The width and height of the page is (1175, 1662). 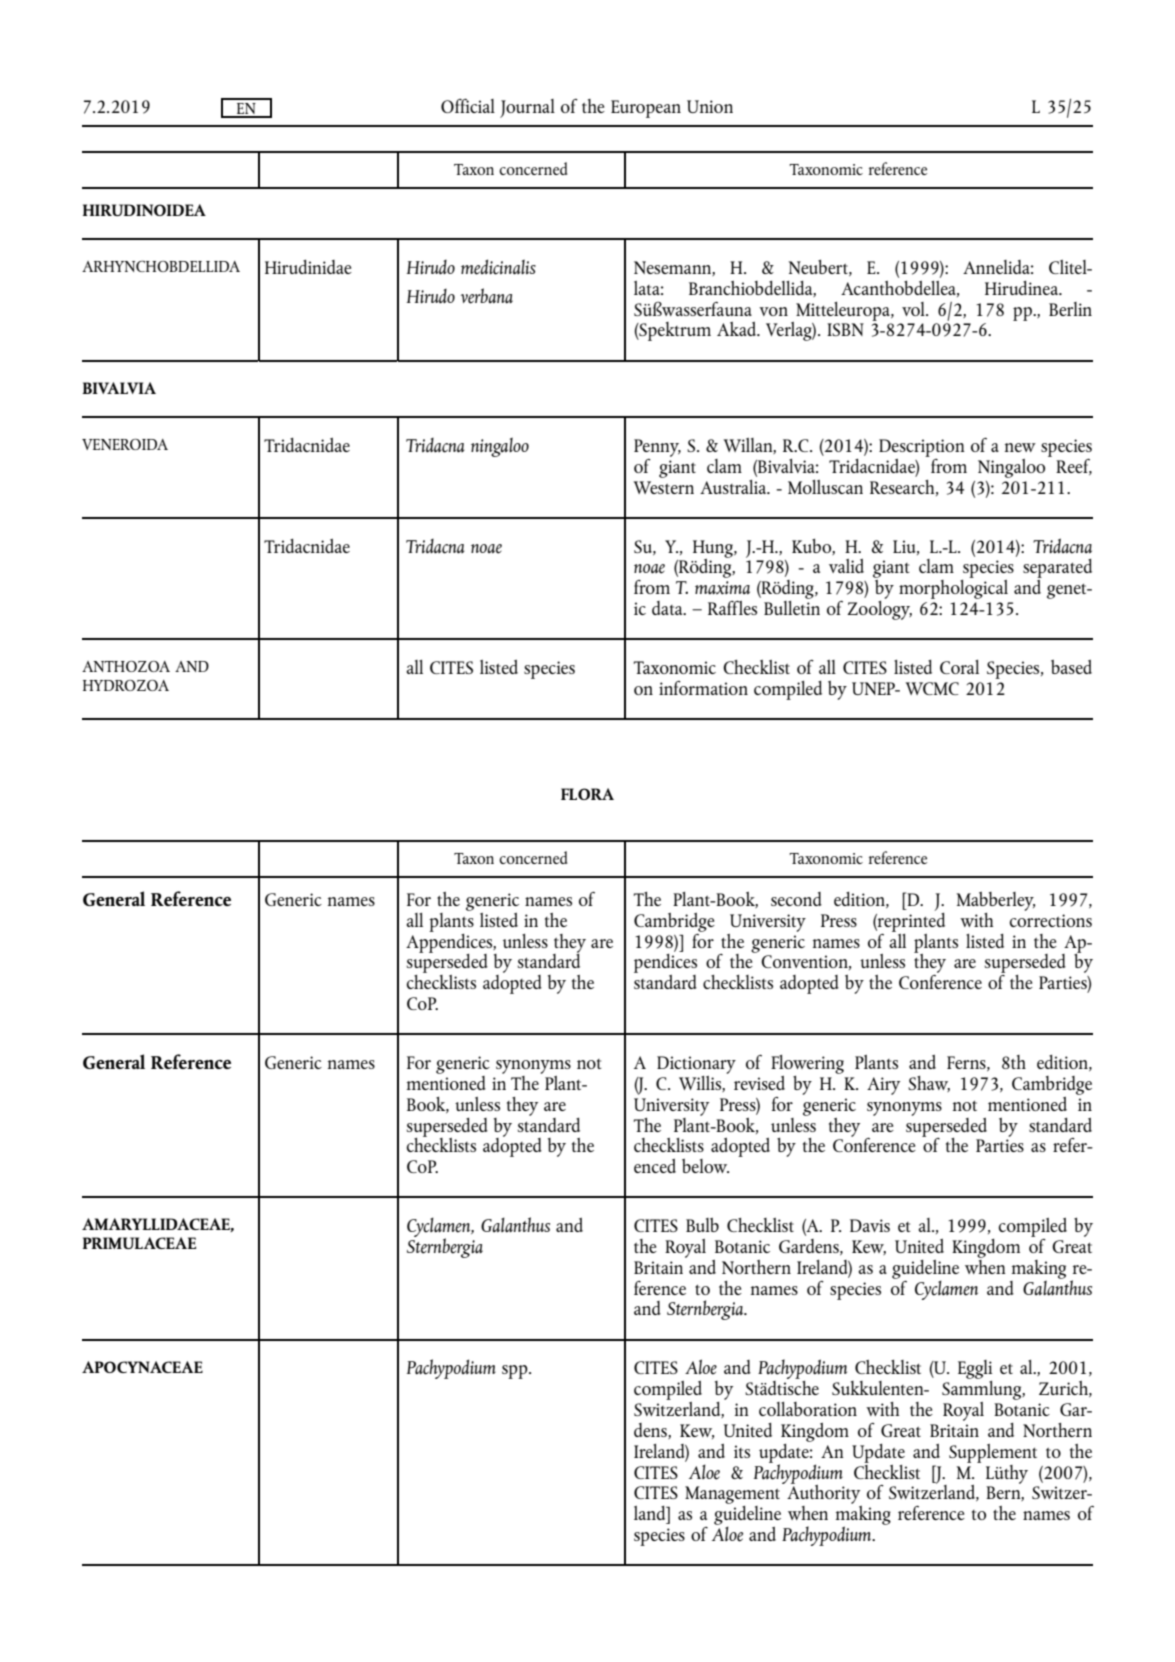 What do you see at coordinates (914, 309) in the page?
I see `vol` at bounding box center [914, 309].
